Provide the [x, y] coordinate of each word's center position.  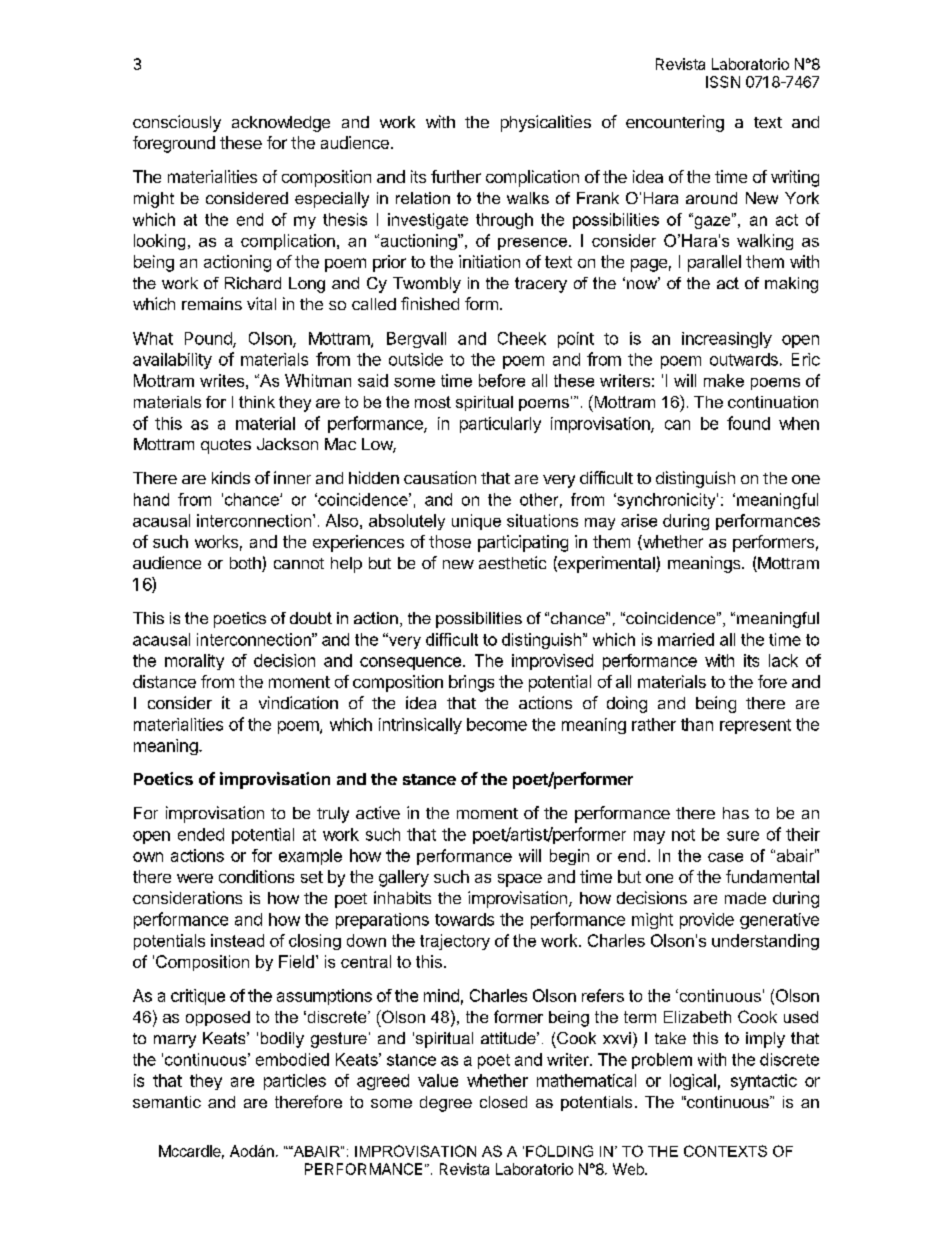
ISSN [723, 82]
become [497, 724]
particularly [500, 425]
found [748, 423]
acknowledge [281, 124]
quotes [226, 446]
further [456, 176]
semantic [167, 1102]
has [736, 813]
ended [201, 834]
